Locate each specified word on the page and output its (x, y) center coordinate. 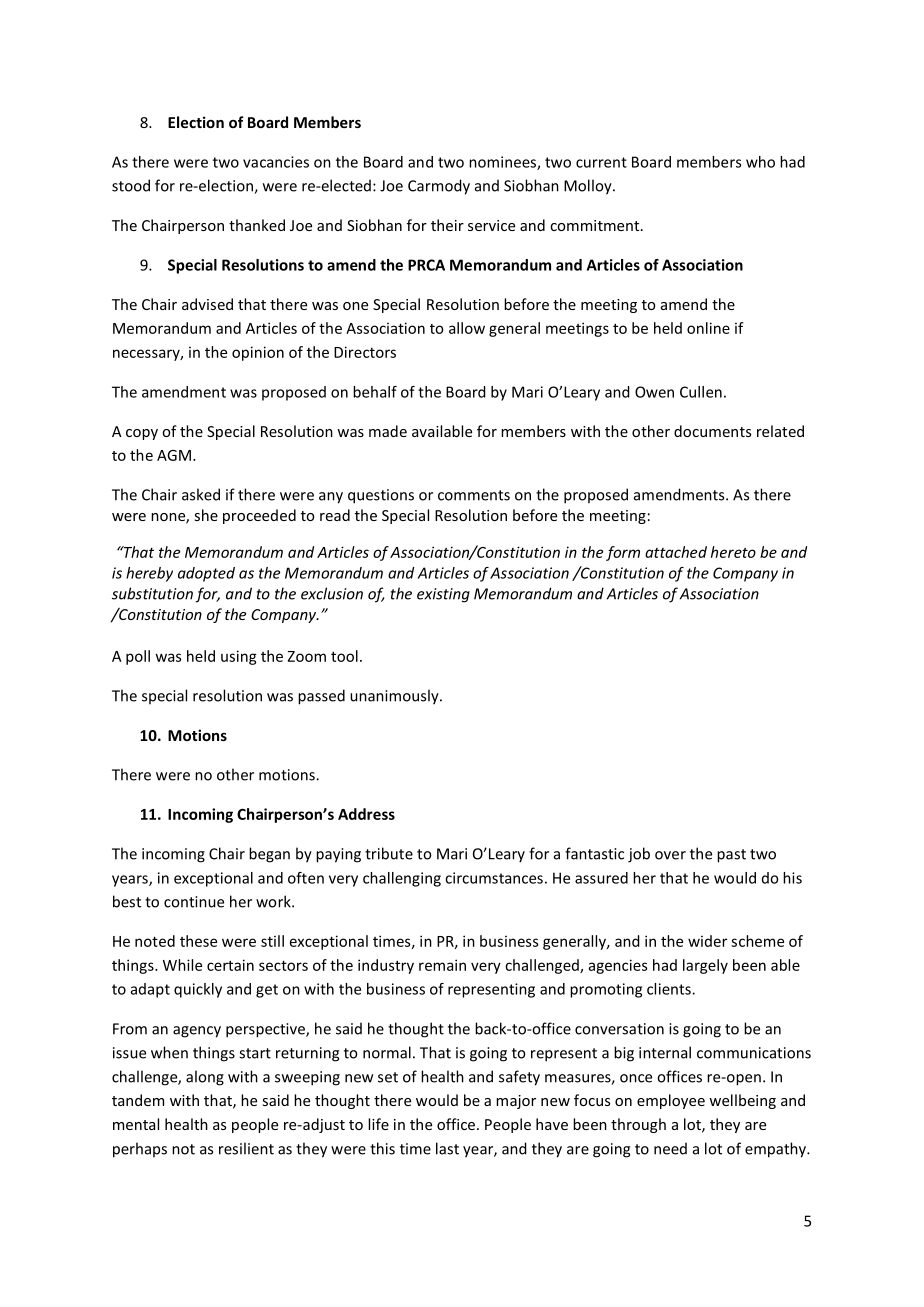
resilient (246, 1148)
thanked (257, 225)
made (388, 431)
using (239, 657)
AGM (174, 455)
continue (194, 902)
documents (712, 431)
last (447, 1148)
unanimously (395, 697)
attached (676, 552)
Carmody (439, 187)
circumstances (494, 878)
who (760, 162)
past (731, 856)
